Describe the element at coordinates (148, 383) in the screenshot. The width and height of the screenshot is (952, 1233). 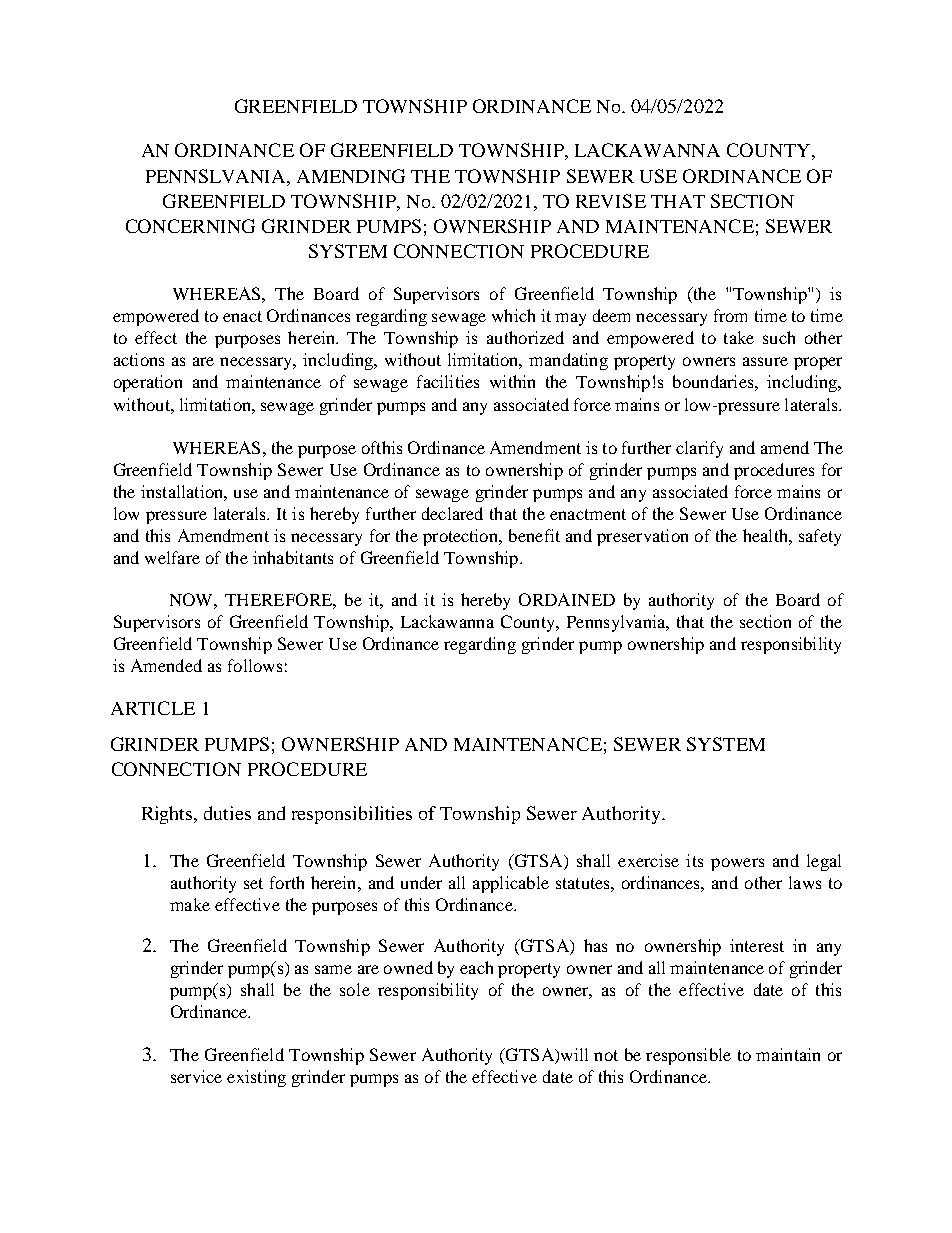
I see `operation` at that location.
